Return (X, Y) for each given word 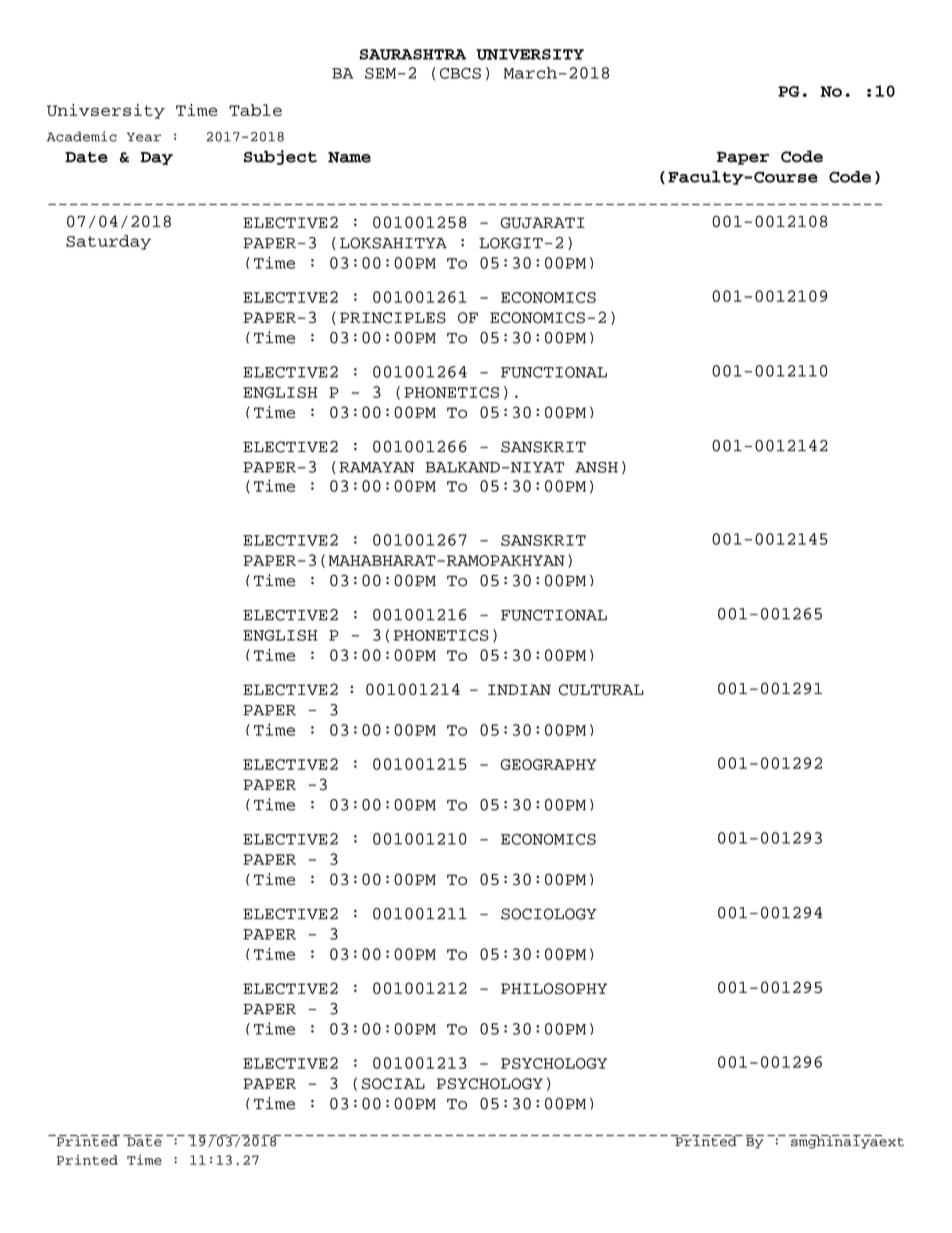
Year (144, 137)
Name (349, 157)
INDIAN (519, 689)
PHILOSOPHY (554, 989)
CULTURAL (601, 690)
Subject (280, 157)
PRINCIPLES (393, 318)
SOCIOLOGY (549, 914)
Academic (82, 136)
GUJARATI (542, 223)
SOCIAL (393, 1084)
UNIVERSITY (530, 54)
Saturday (108, 242)
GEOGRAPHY (548, 764)
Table (255, 110)
